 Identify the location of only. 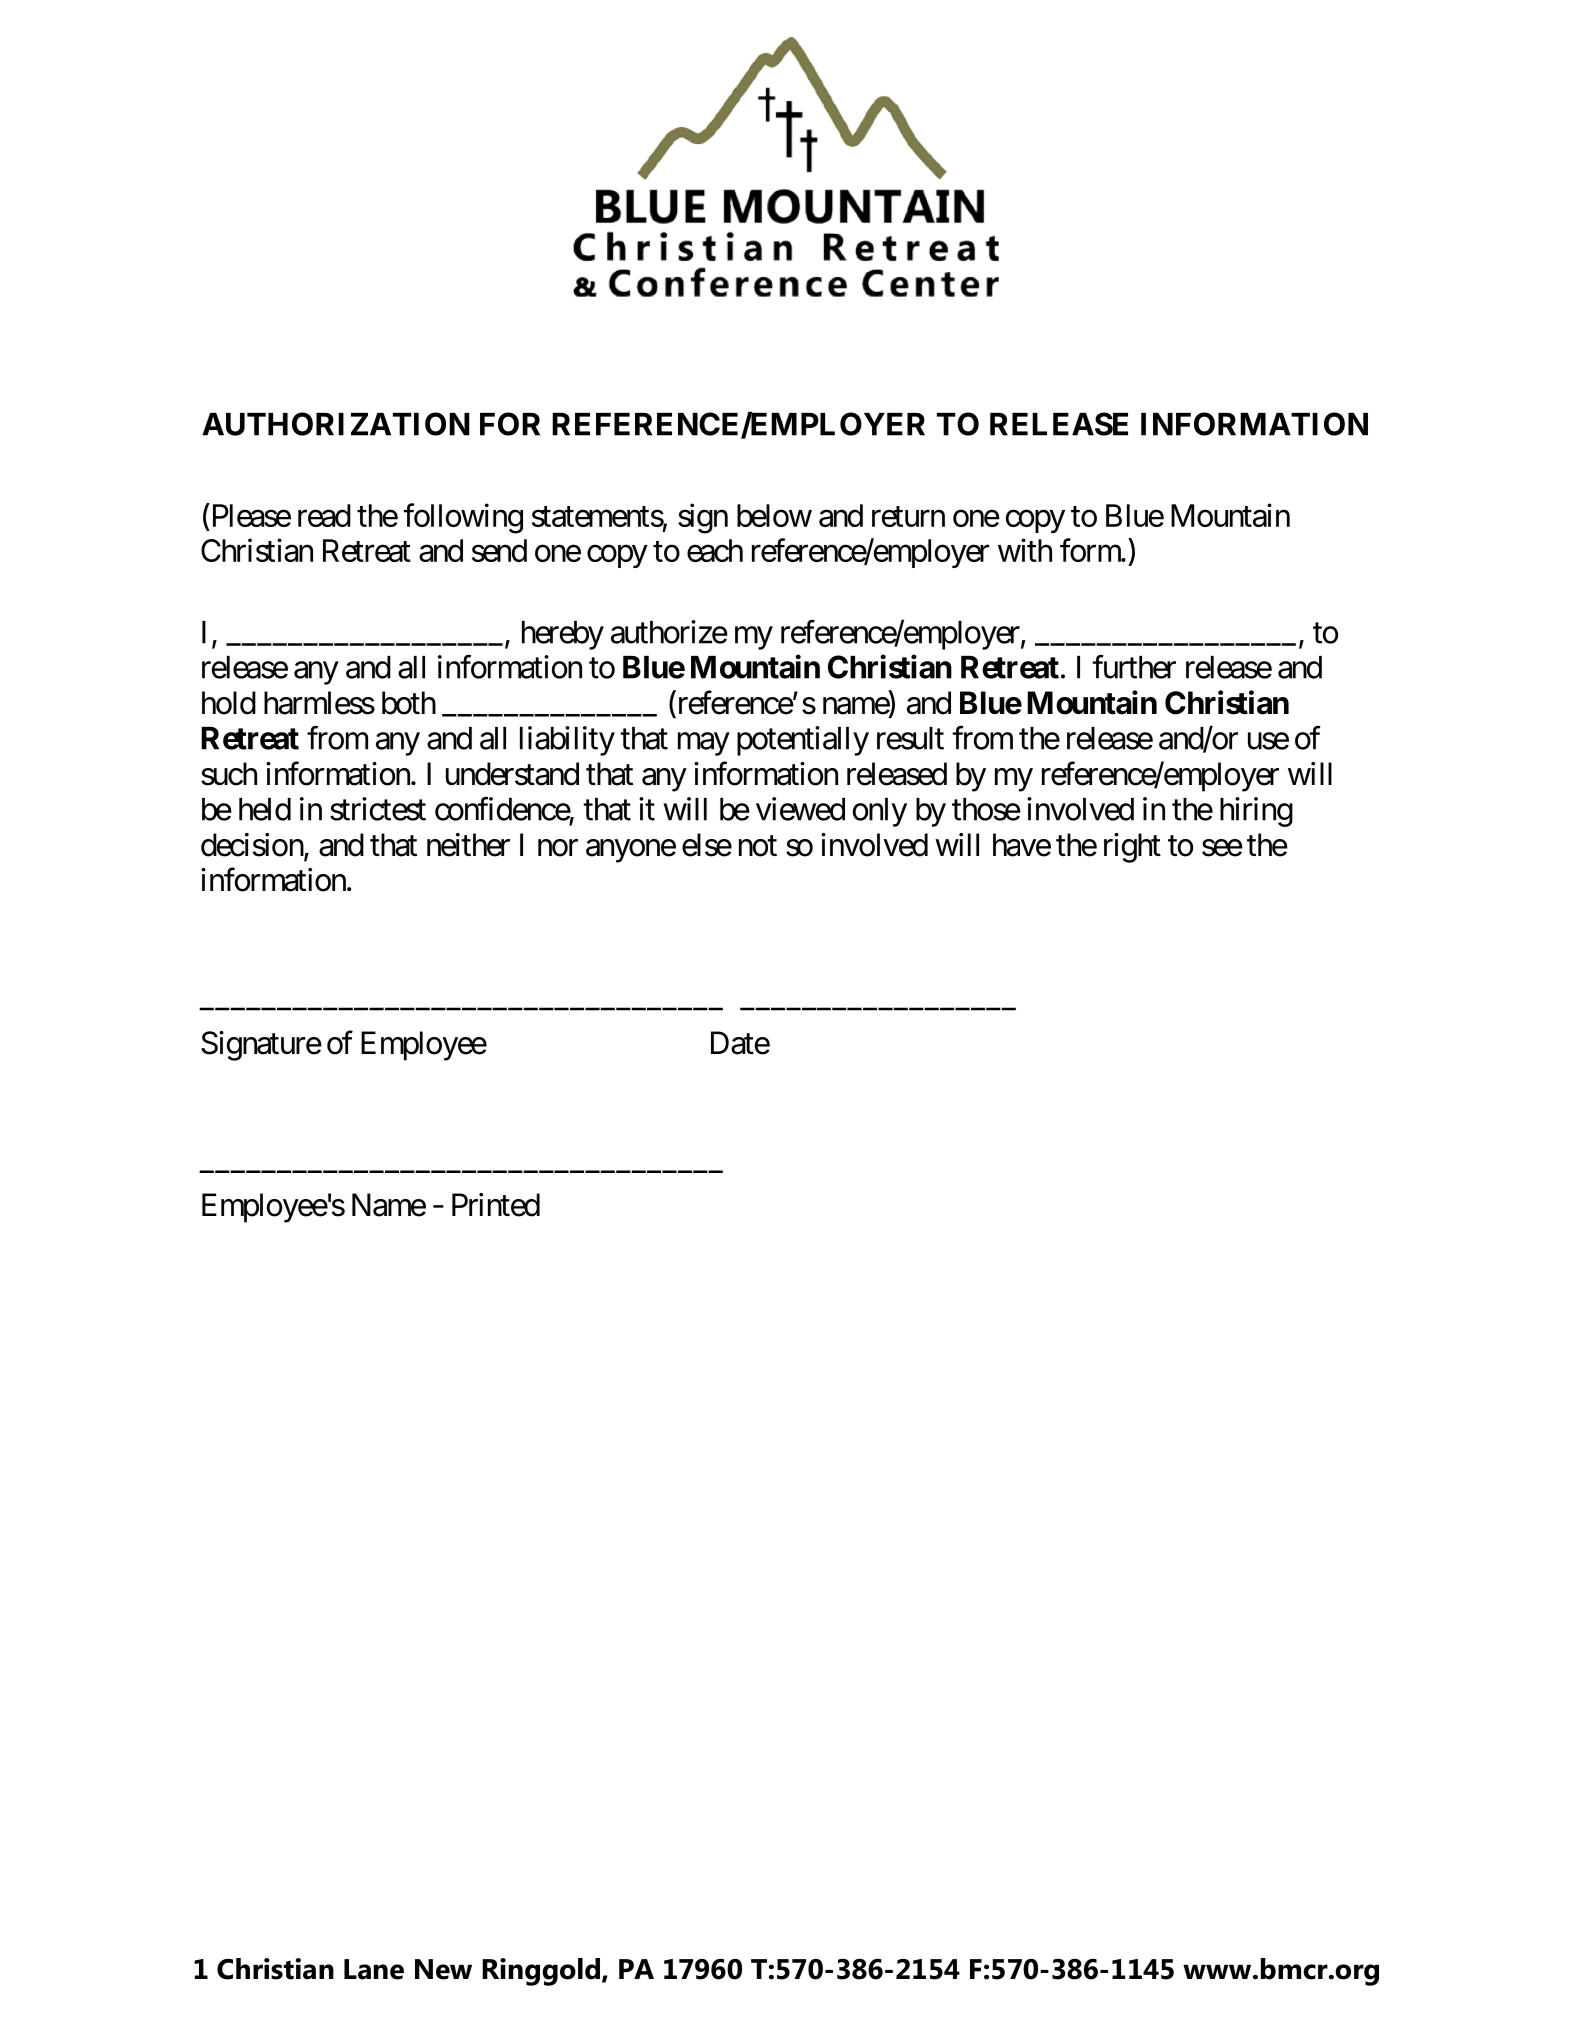
(880, 812).
